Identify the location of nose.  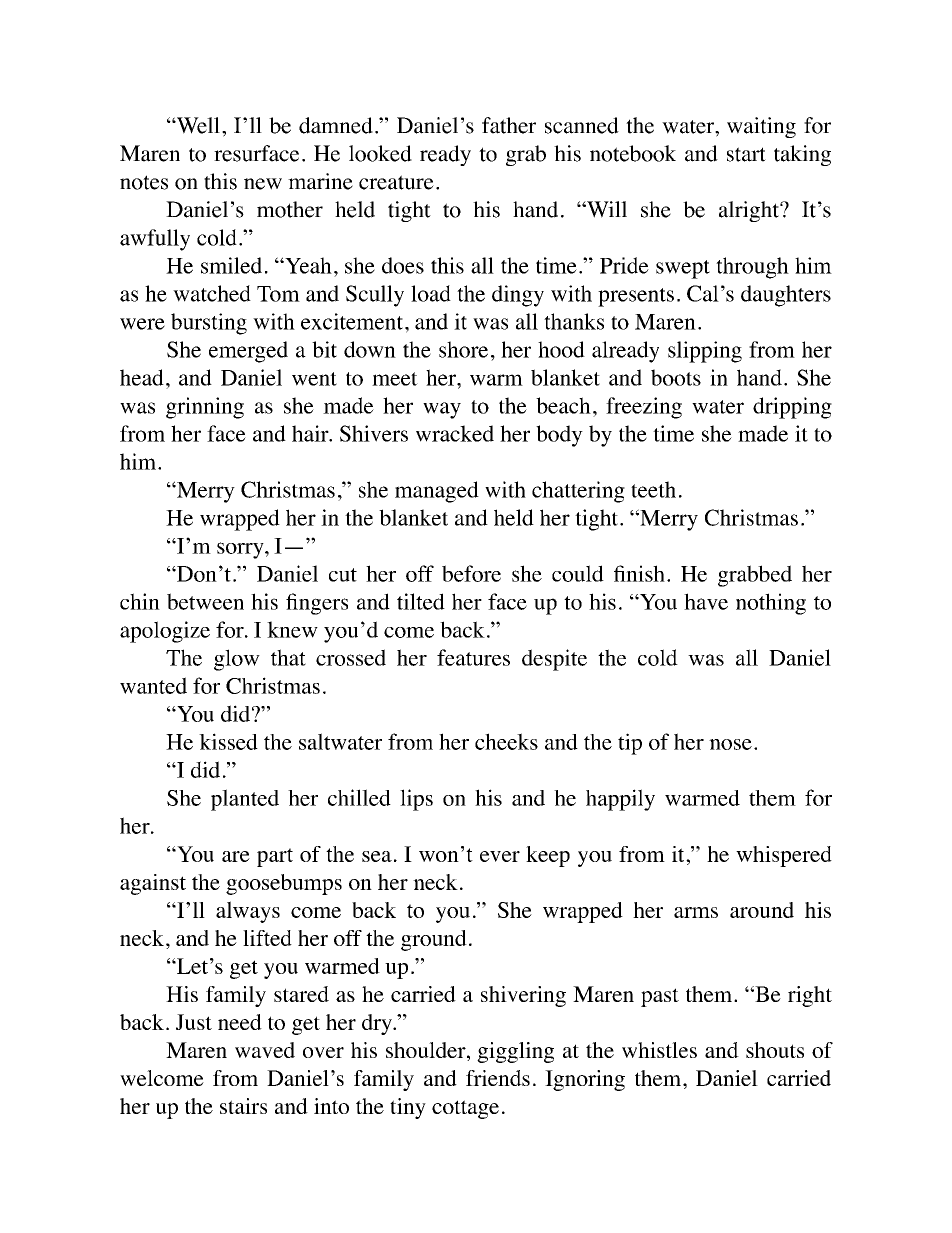
(730, 744).
